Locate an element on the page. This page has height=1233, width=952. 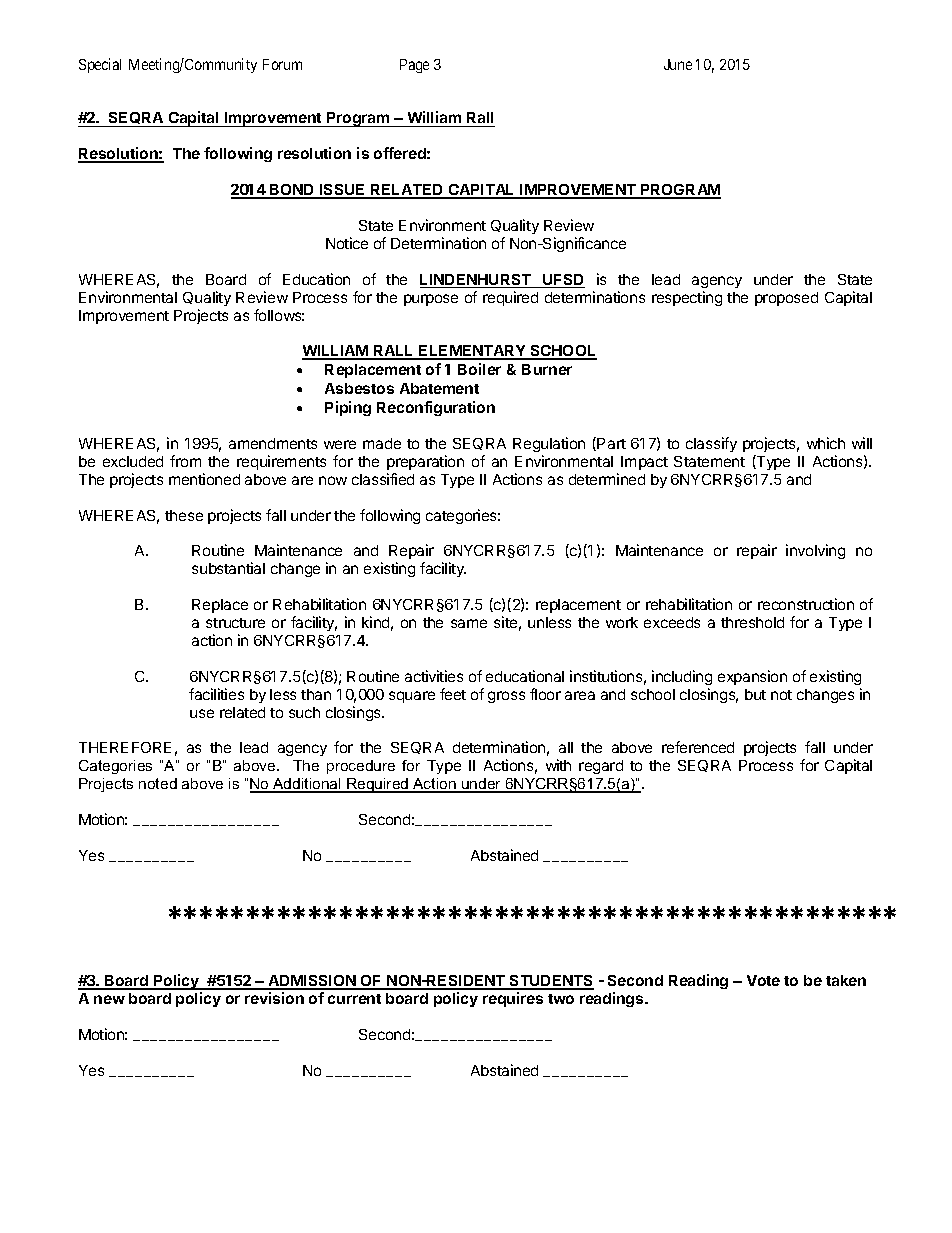
requires is located at coordinates (513, 999).
